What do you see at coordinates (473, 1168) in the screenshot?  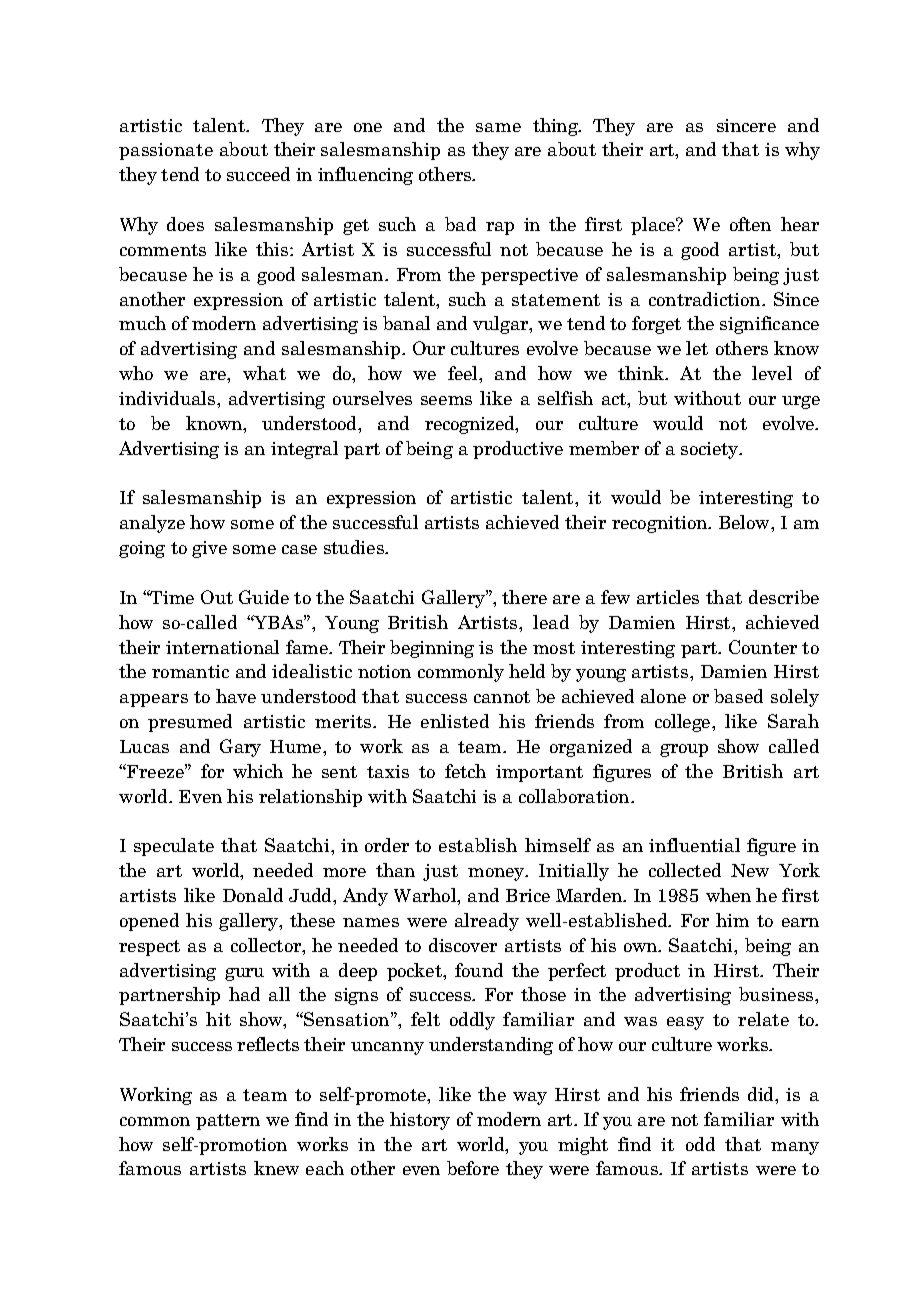 I see `before` at bounding box center [473, 1168].
